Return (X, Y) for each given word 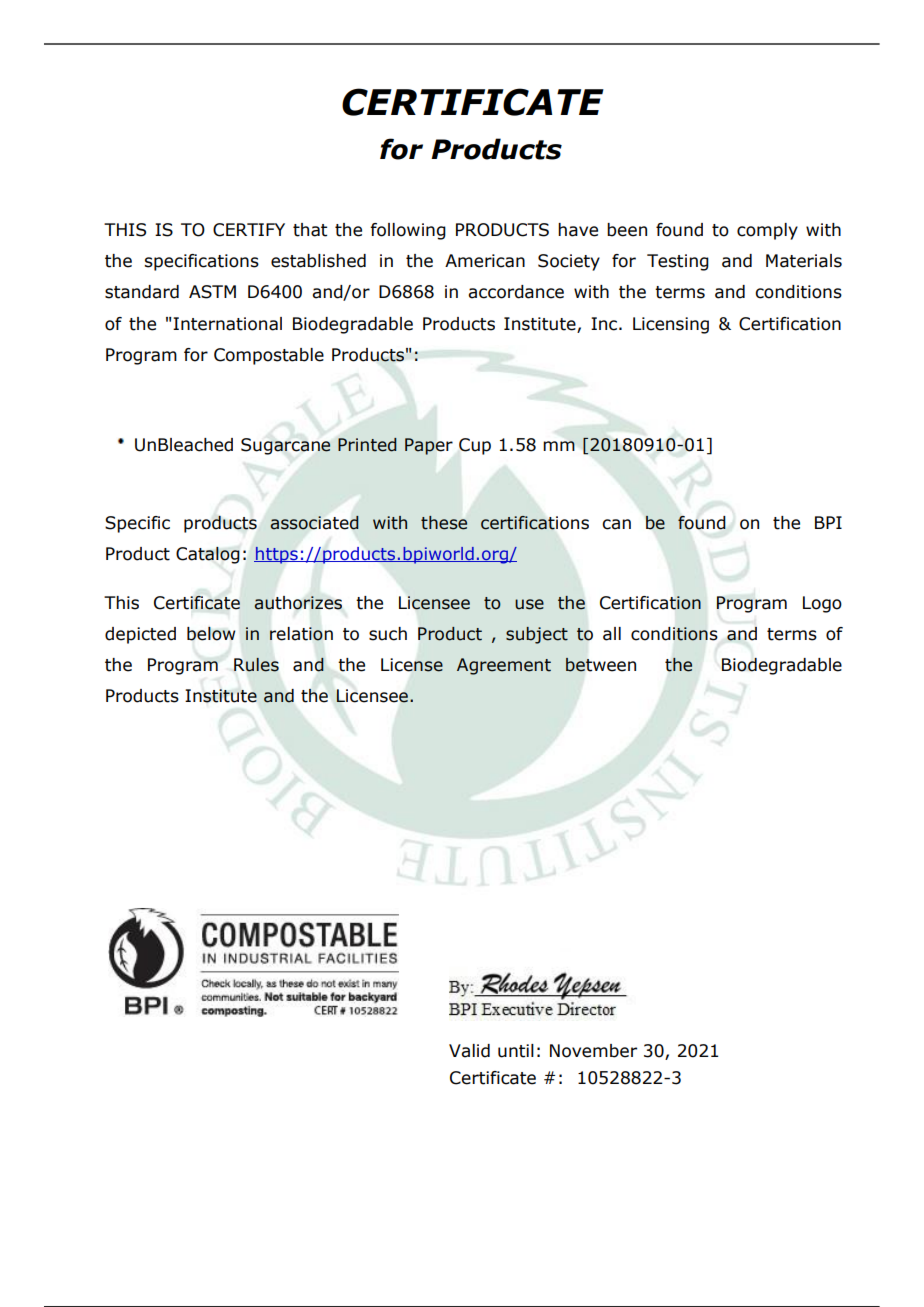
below (211, 633)
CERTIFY (249, 230)
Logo (822, 604)
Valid (469, 1051)
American (485, 261)
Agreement (504, 666)
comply (767, 231)
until (516, 1051)
